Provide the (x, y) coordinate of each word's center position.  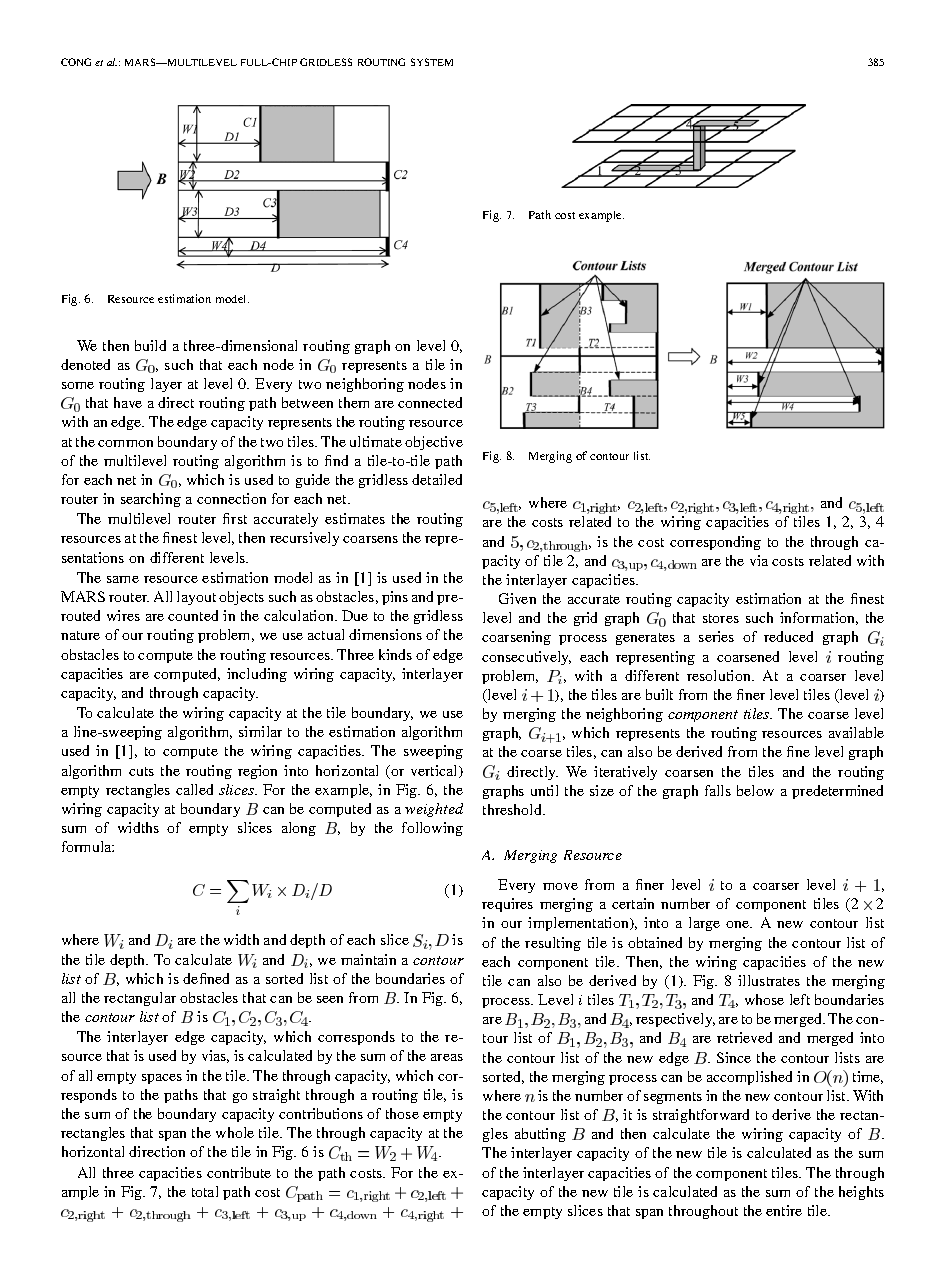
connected (430, 402)
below (755, 790)
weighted (434, 810)
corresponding (715, 543)
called (194, 789)
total (205, 1191)
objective (434, 443)
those (402, 1113)
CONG (76, 62)
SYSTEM (432, 62)
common (125, 443)
